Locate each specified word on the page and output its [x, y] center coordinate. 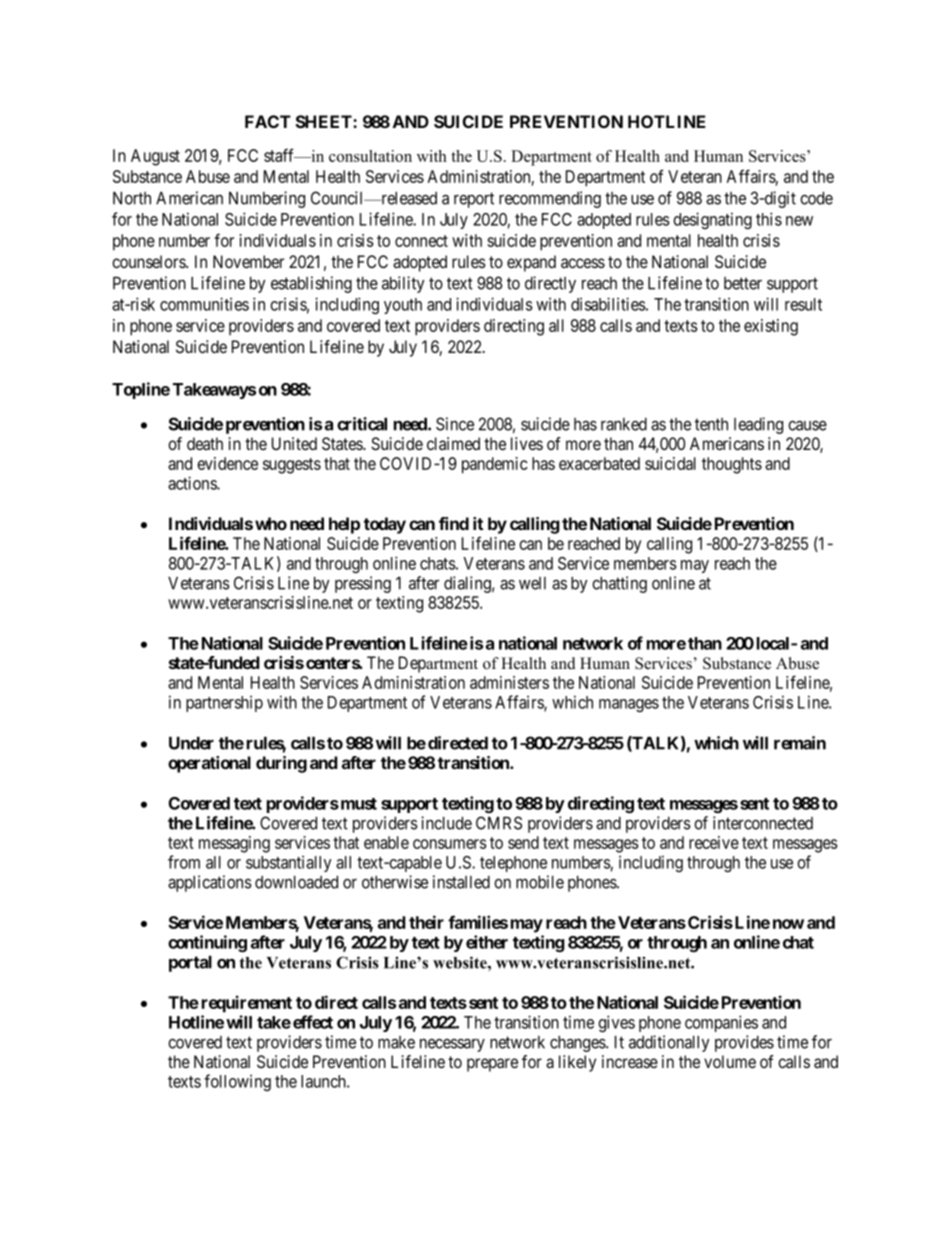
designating [712, 220]
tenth [711, 424]
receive [714, 842]
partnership [224, 704]
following [237, 1082]
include [446, 823]
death [205, 443]
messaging [234, 844]
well [532, 583]
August [155, 157]
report [474, 200]
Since [455, 424]
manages [629, 705]
